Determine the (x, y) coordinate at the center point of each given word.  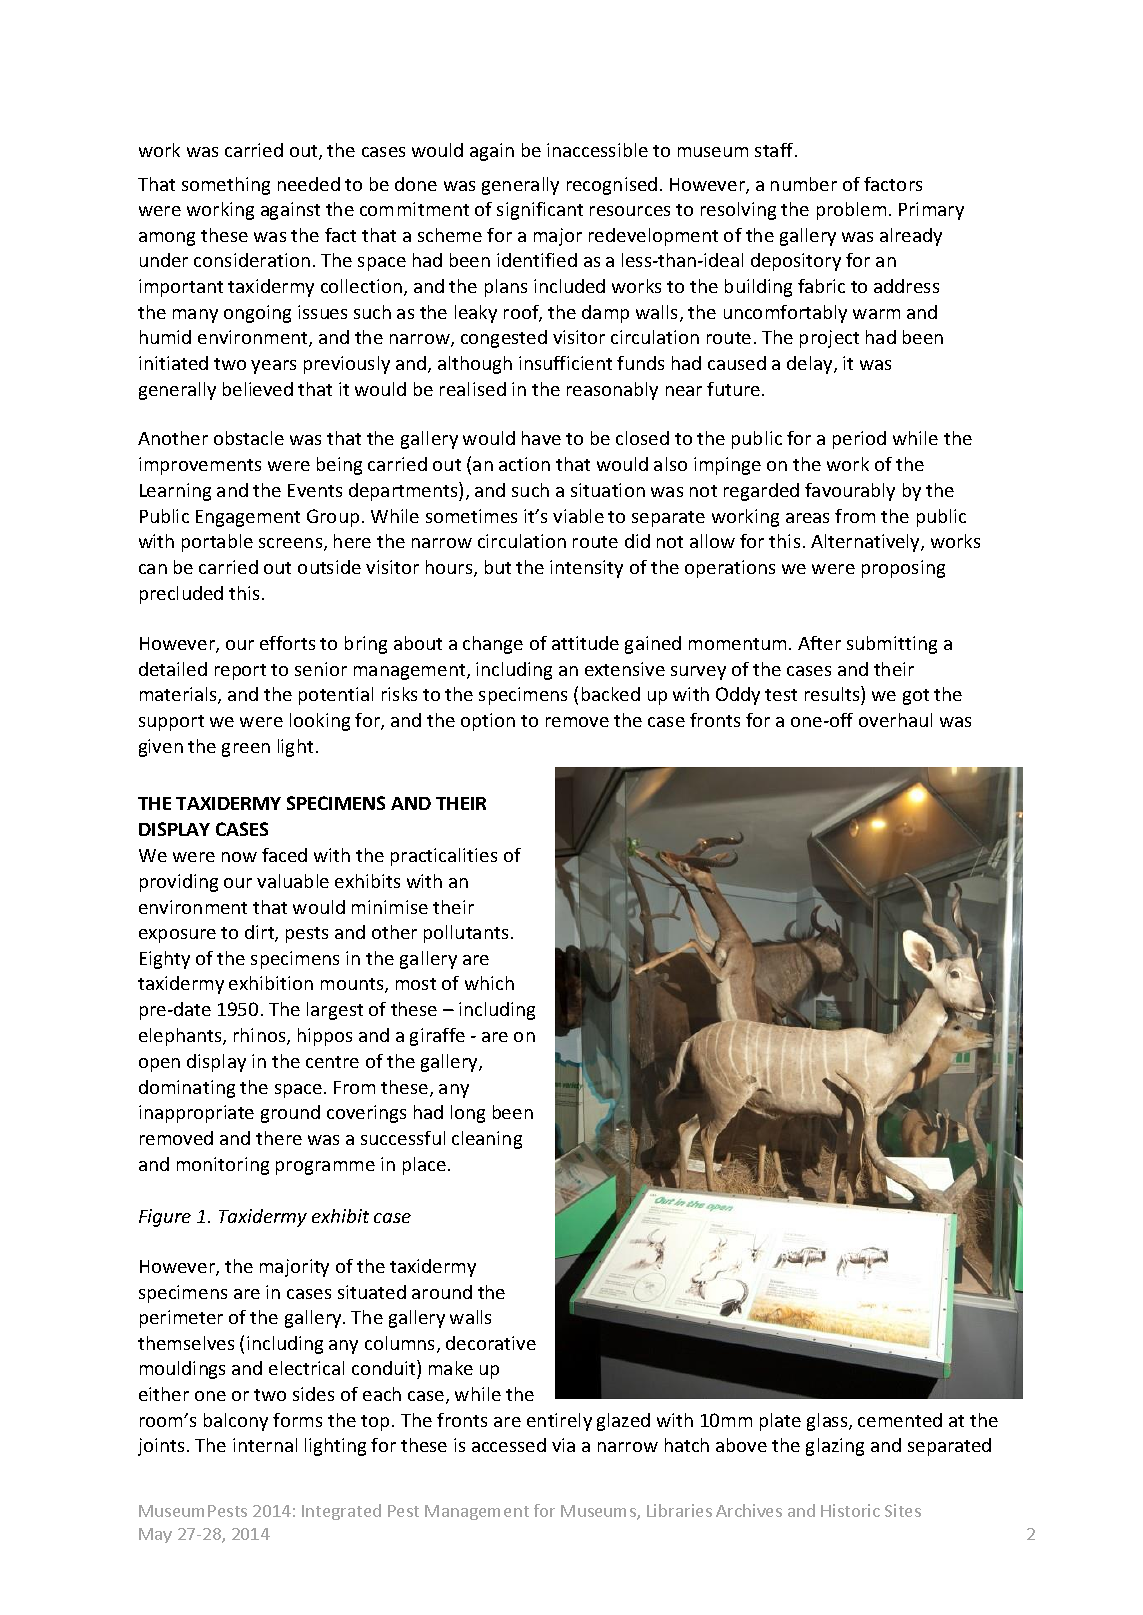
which (489, 983)
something (226, 186)
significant (540, 211)
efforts (287, 643)
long (468, 1114)
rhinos (261, 1036)
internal (265, 1445)
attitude (585, 643)
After (819, 643)
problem (851, 211)
